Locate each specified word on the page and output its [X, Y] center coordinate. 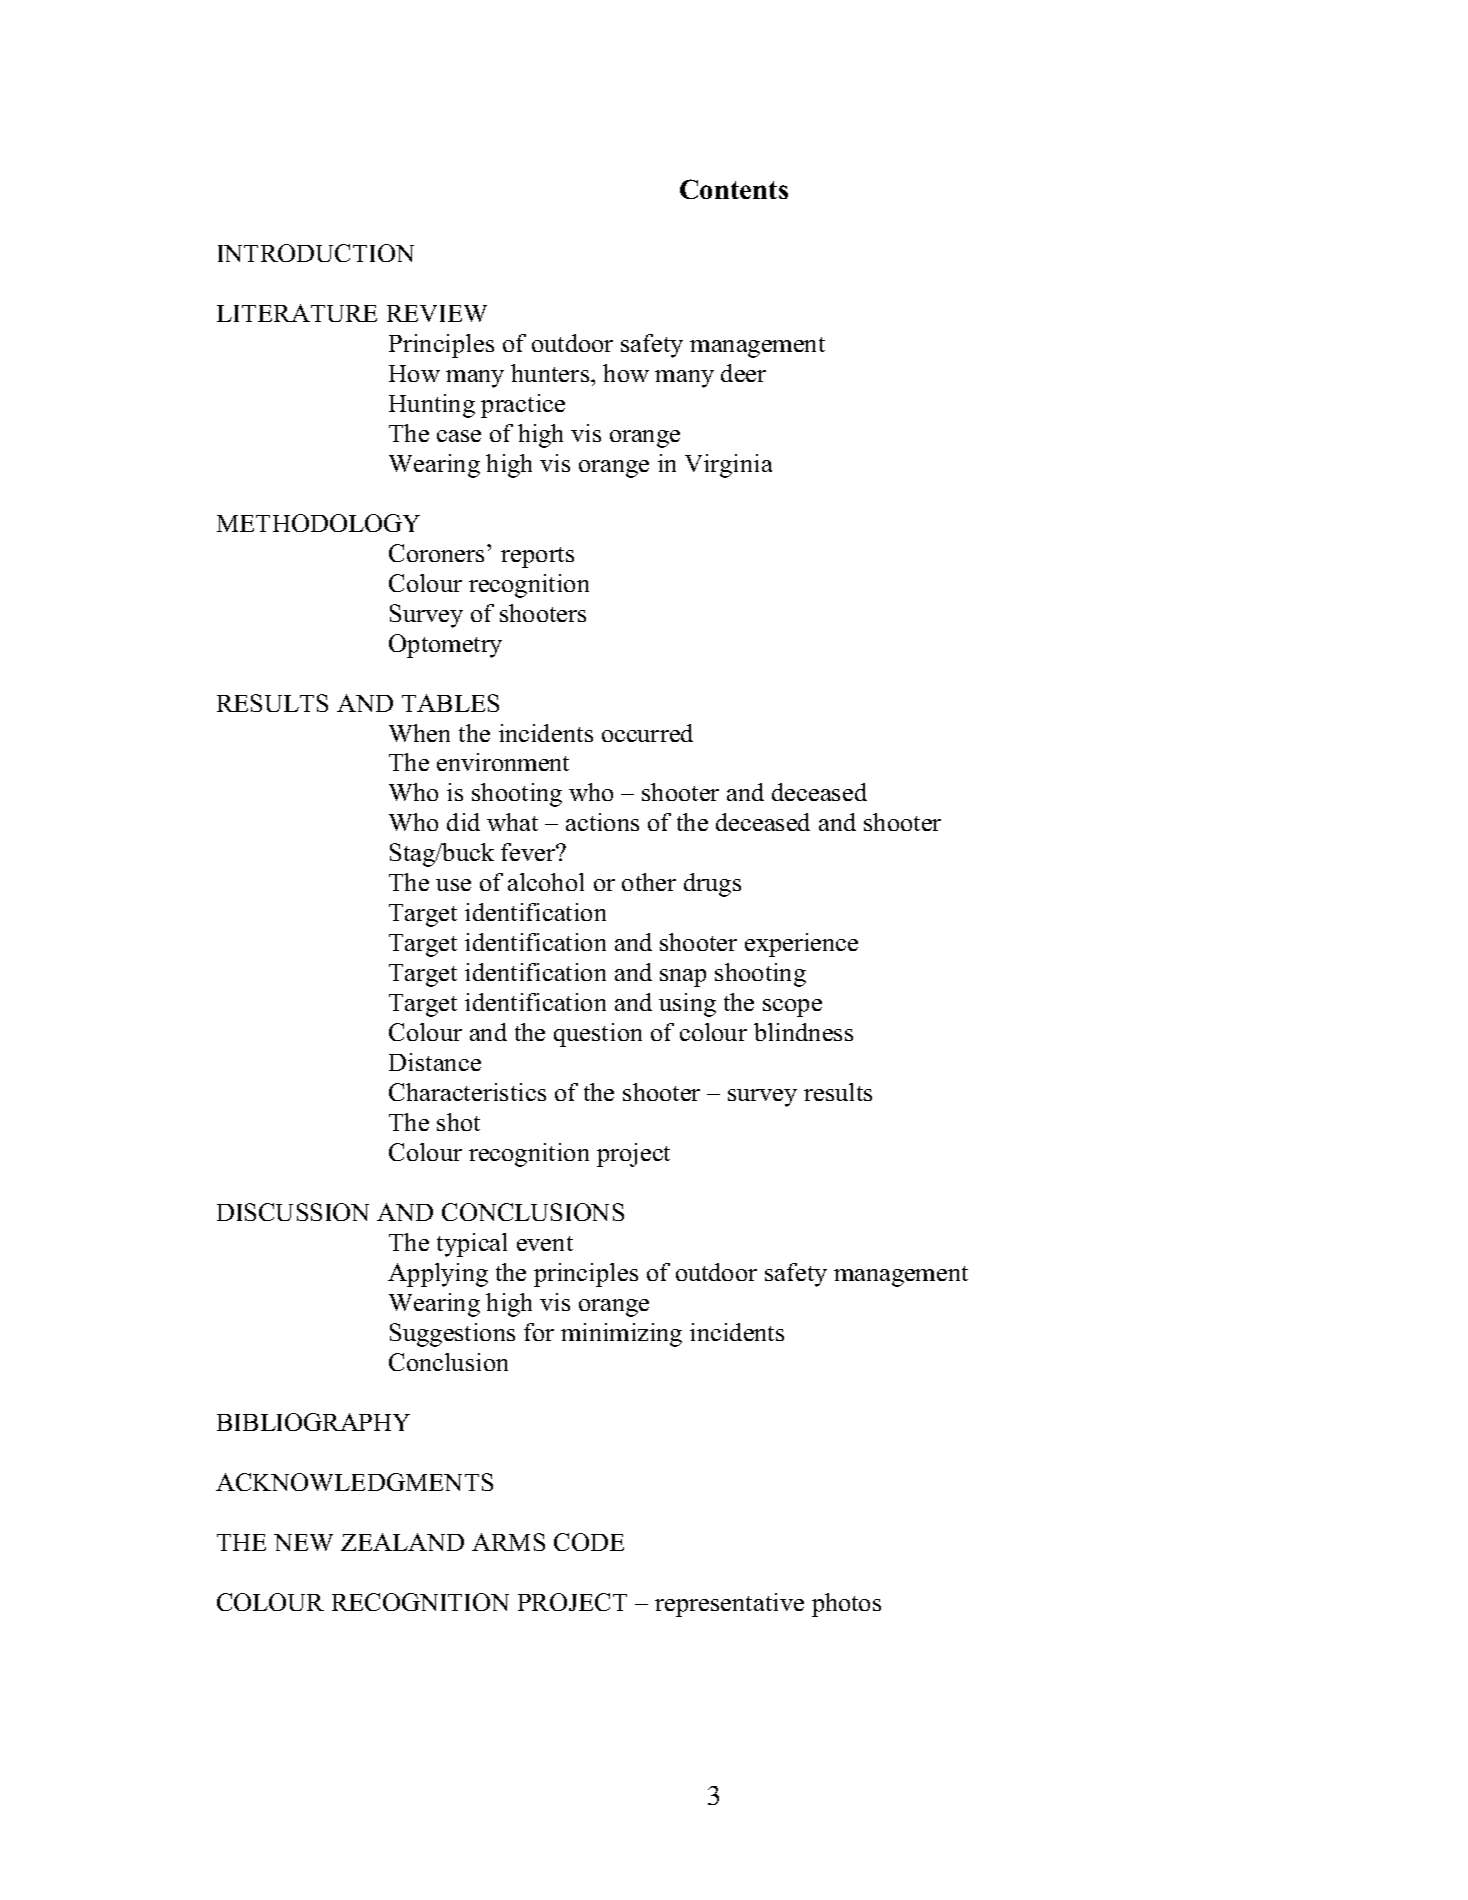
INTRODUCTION [316, 253]
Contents [734, 189]
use [453, 885]
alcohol [546, 882]
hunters [551, 373]
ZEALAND [402, 1542]
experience [801, 945]
